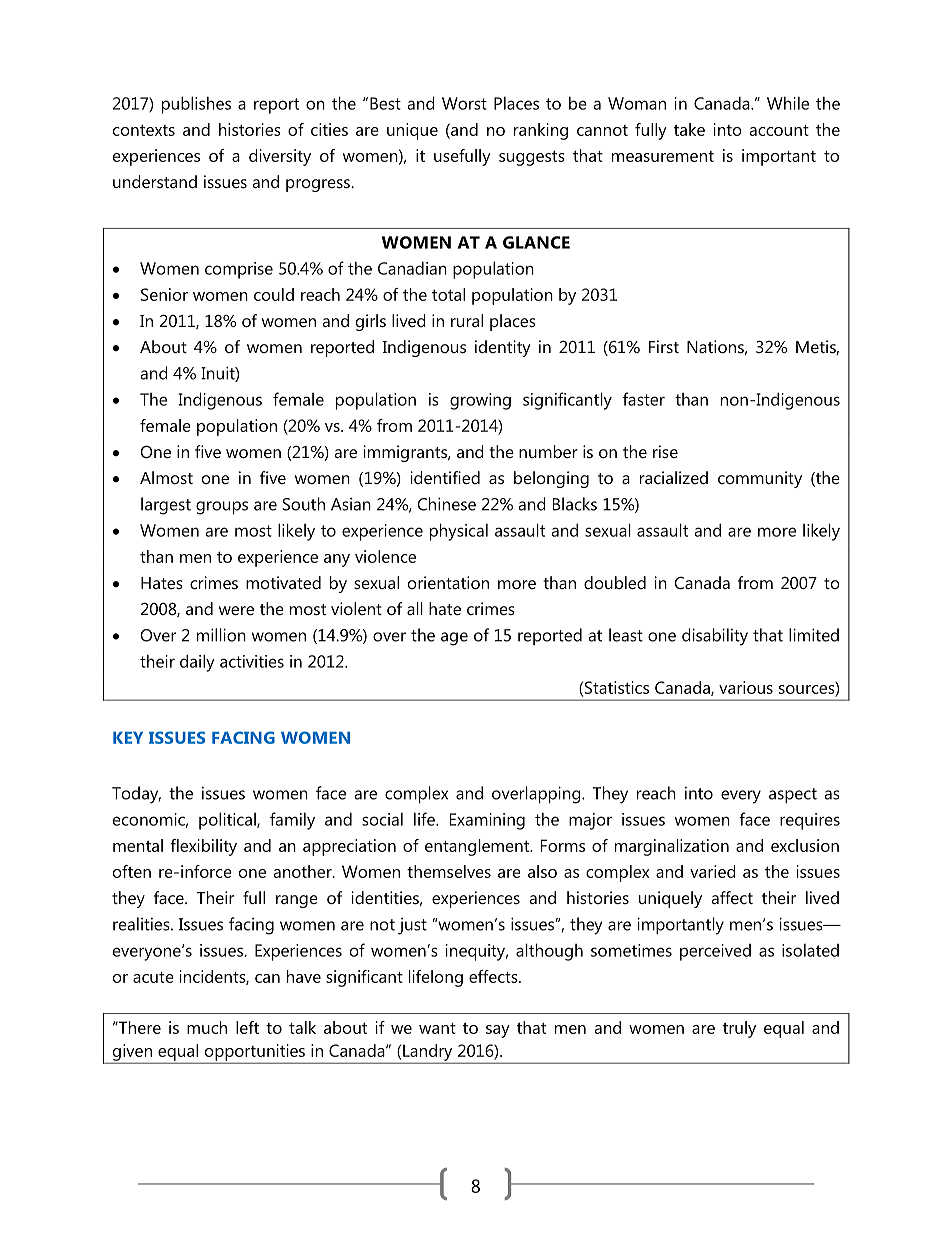 The height and width of the screenshot is (1233, 952). I want to click on Worst, so click(464, 103).
